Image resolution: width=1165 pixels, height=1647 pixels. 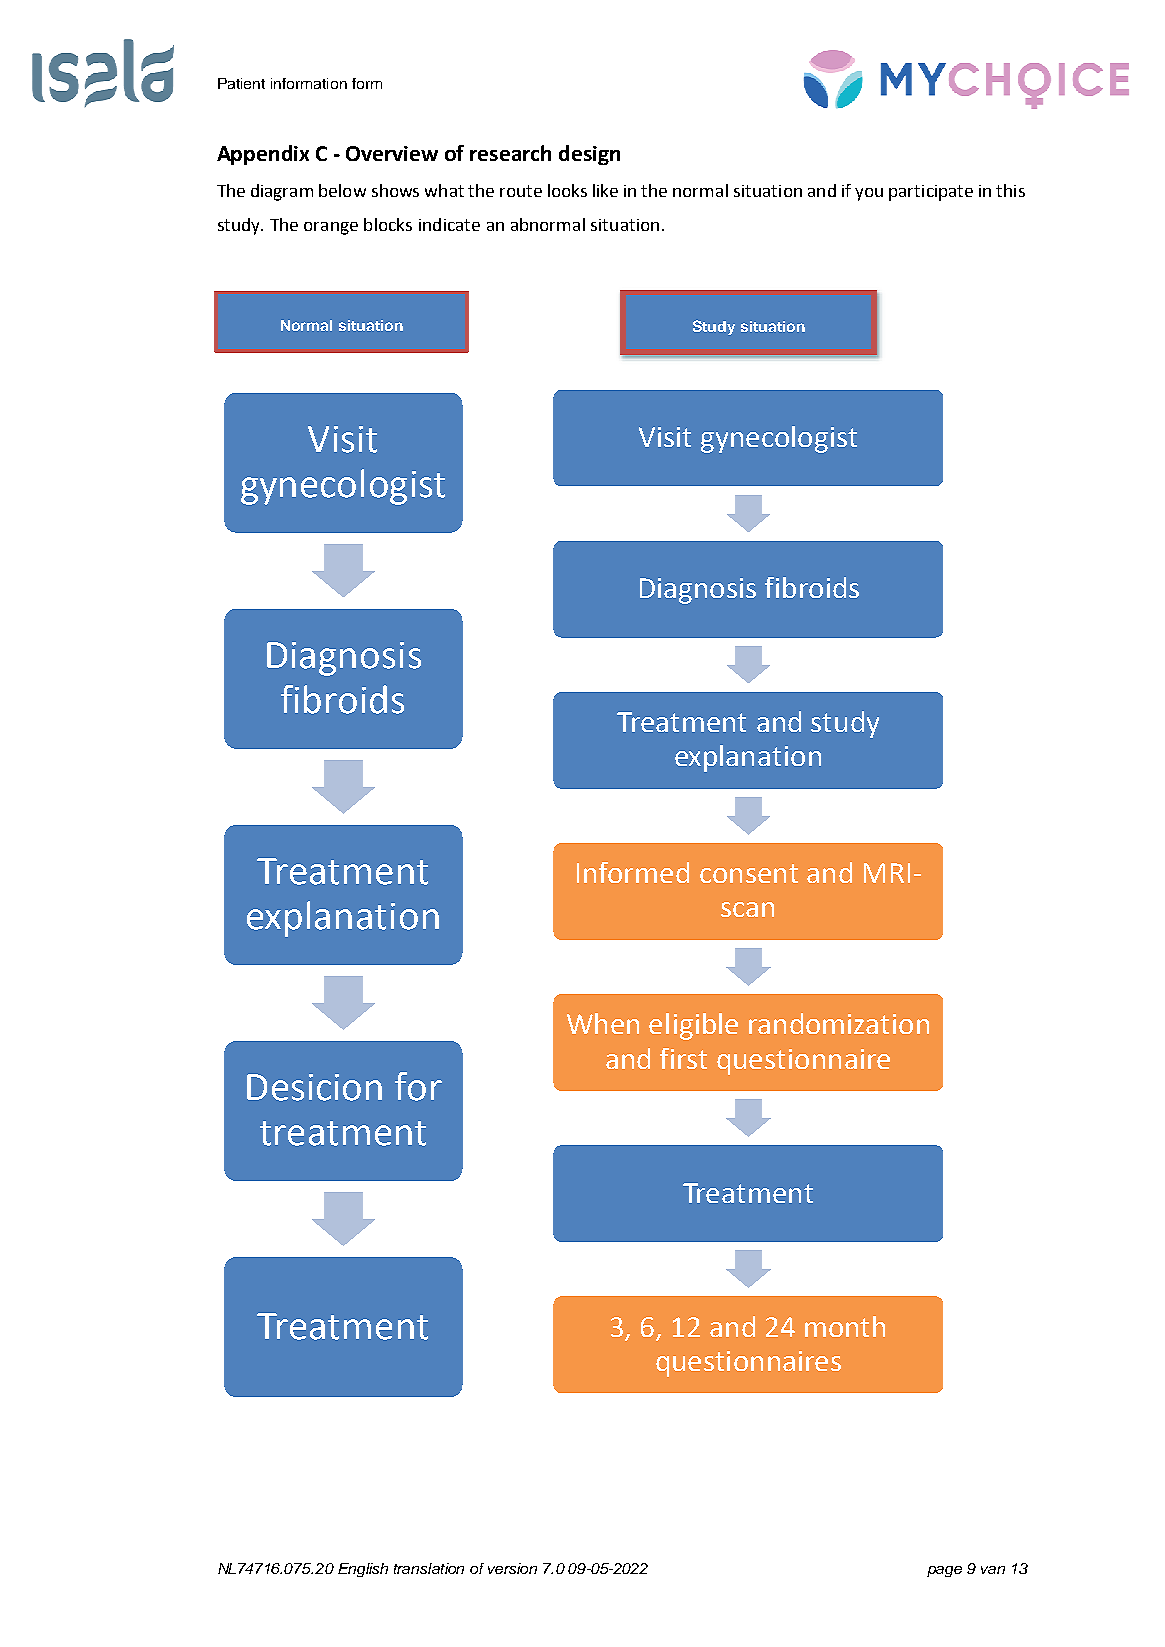 What do you see at coordinates (869, 194) in the screenshot?
I see `you` at bounding box center [869, 194].
